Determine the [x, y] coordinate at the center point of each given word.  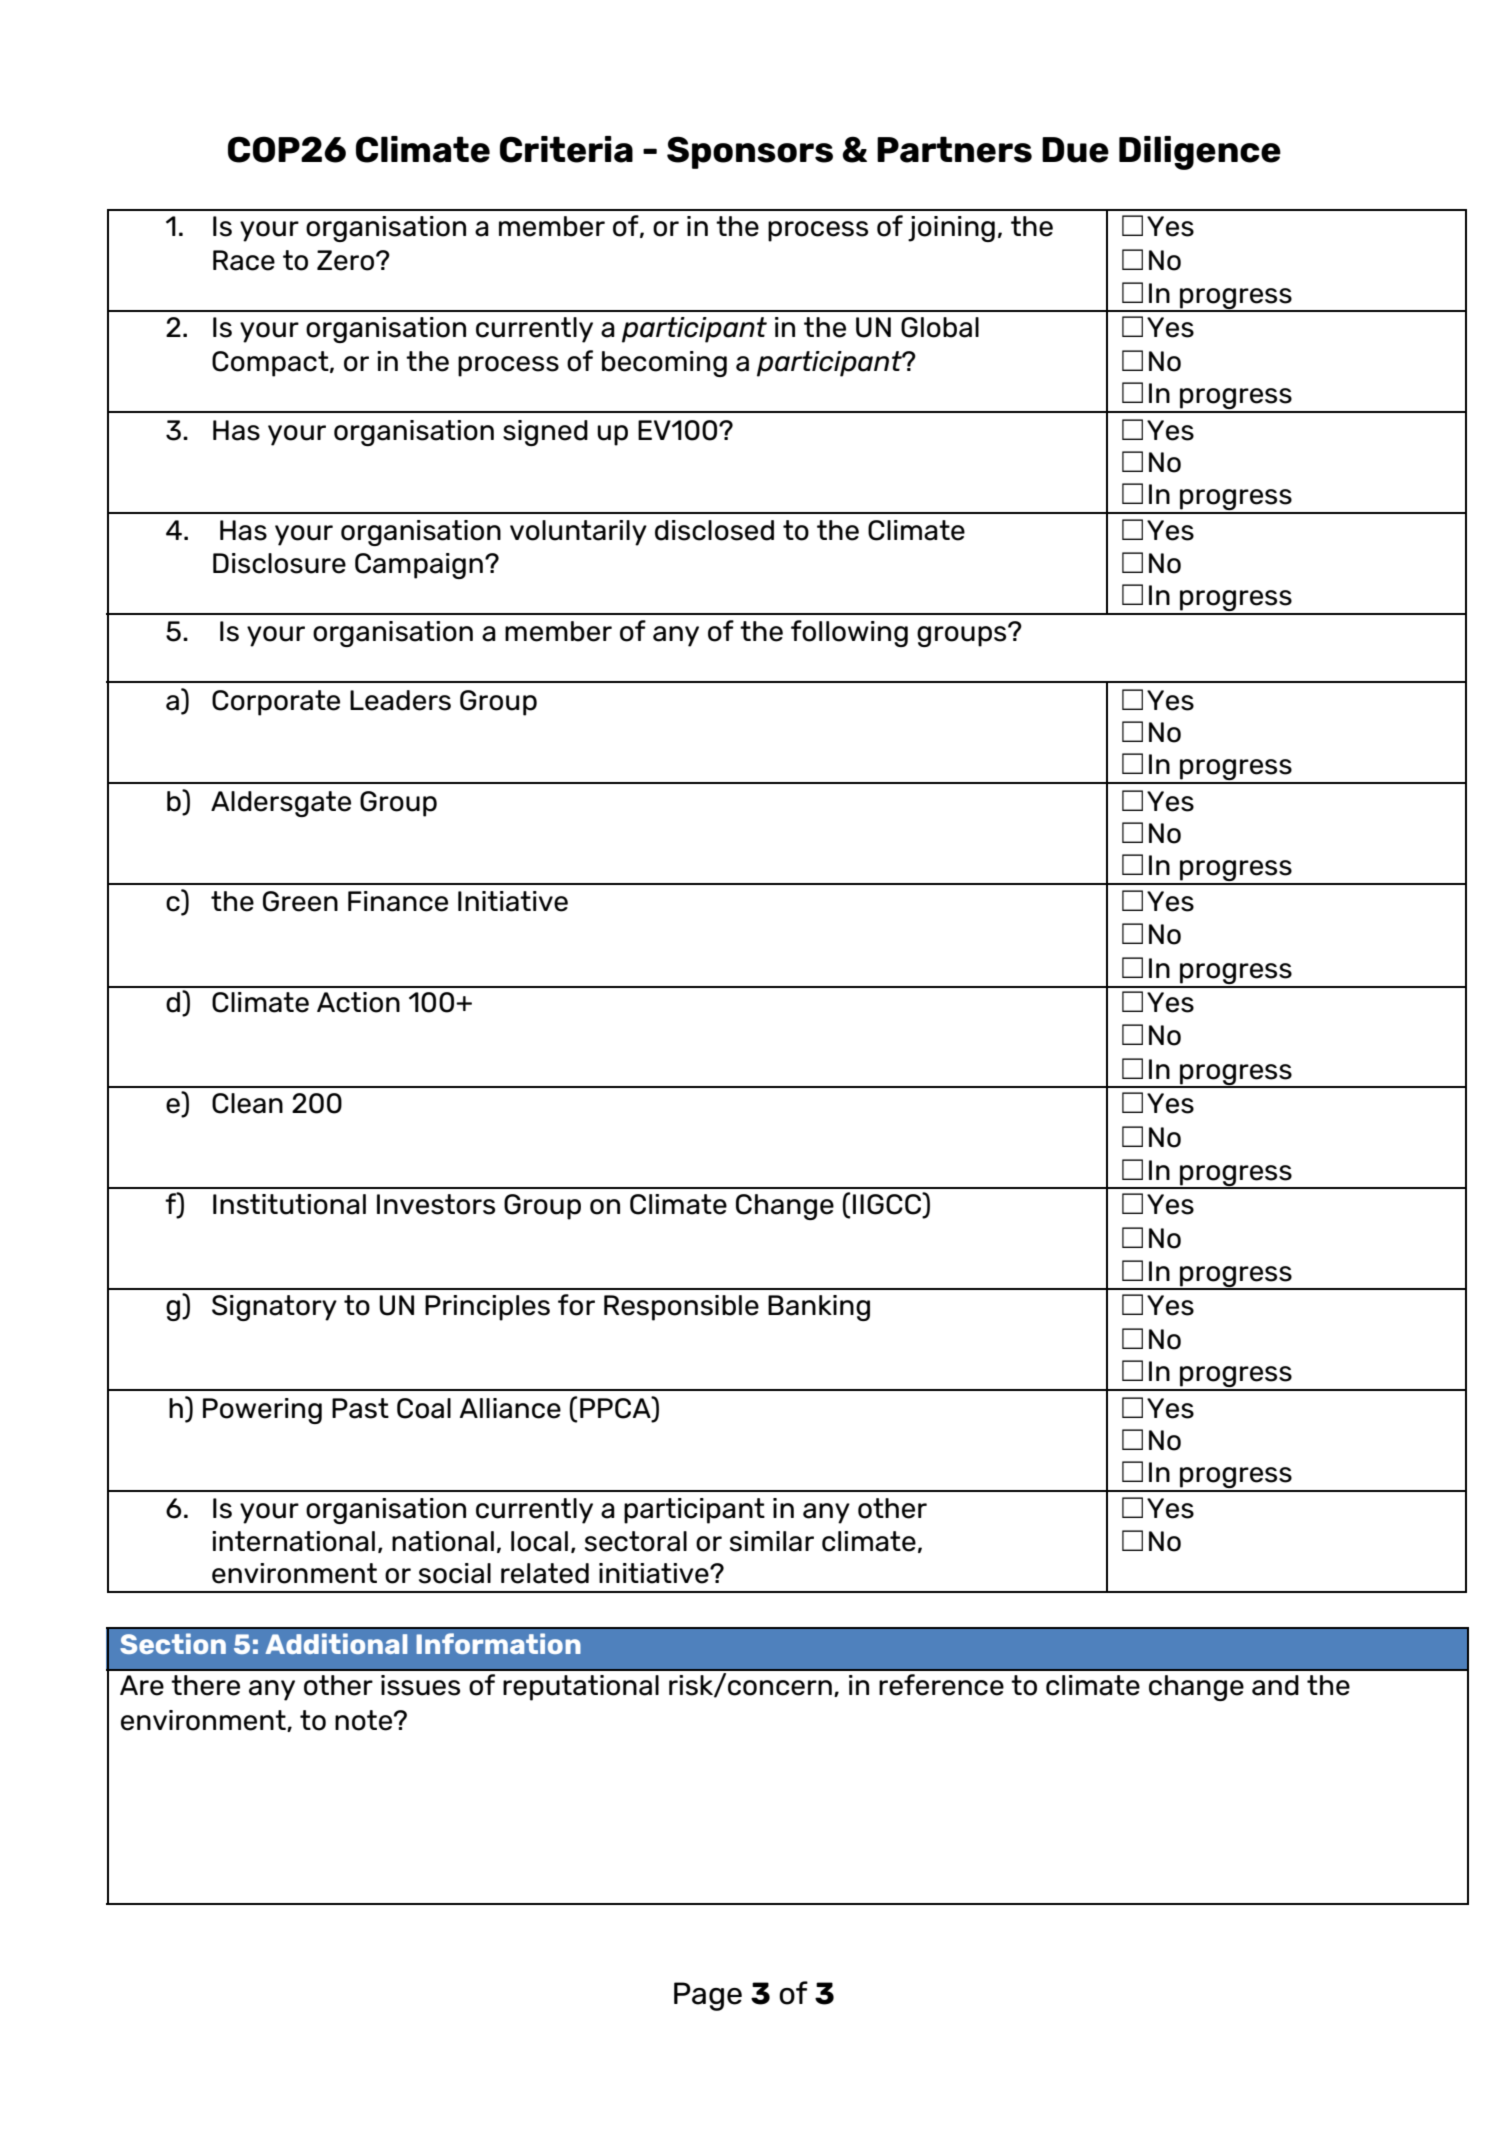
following [849, 633]
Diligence [1200, 153]
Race [244, 260]
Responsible [681, 1308]
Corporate [276, 703]
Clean [247, 1103]
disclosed [714, 530]
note [363, 1720]
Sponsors [750, 152]
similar [772, 1541]
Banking [819, 1308]
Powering [262, 1411]
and [1275, 1685]
